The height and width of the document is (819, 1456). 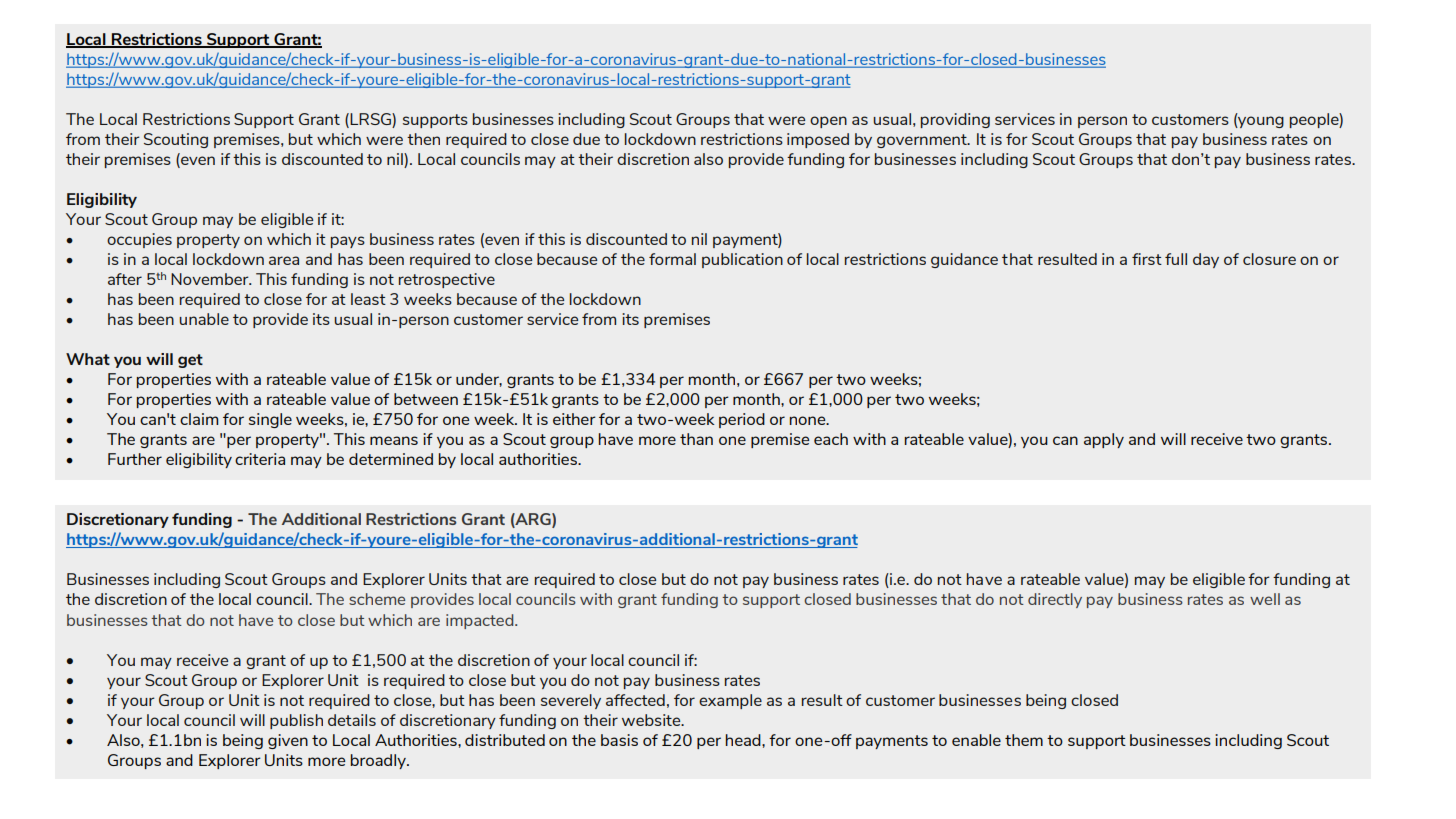 I want to click on given, so click(x=288, y=741).
